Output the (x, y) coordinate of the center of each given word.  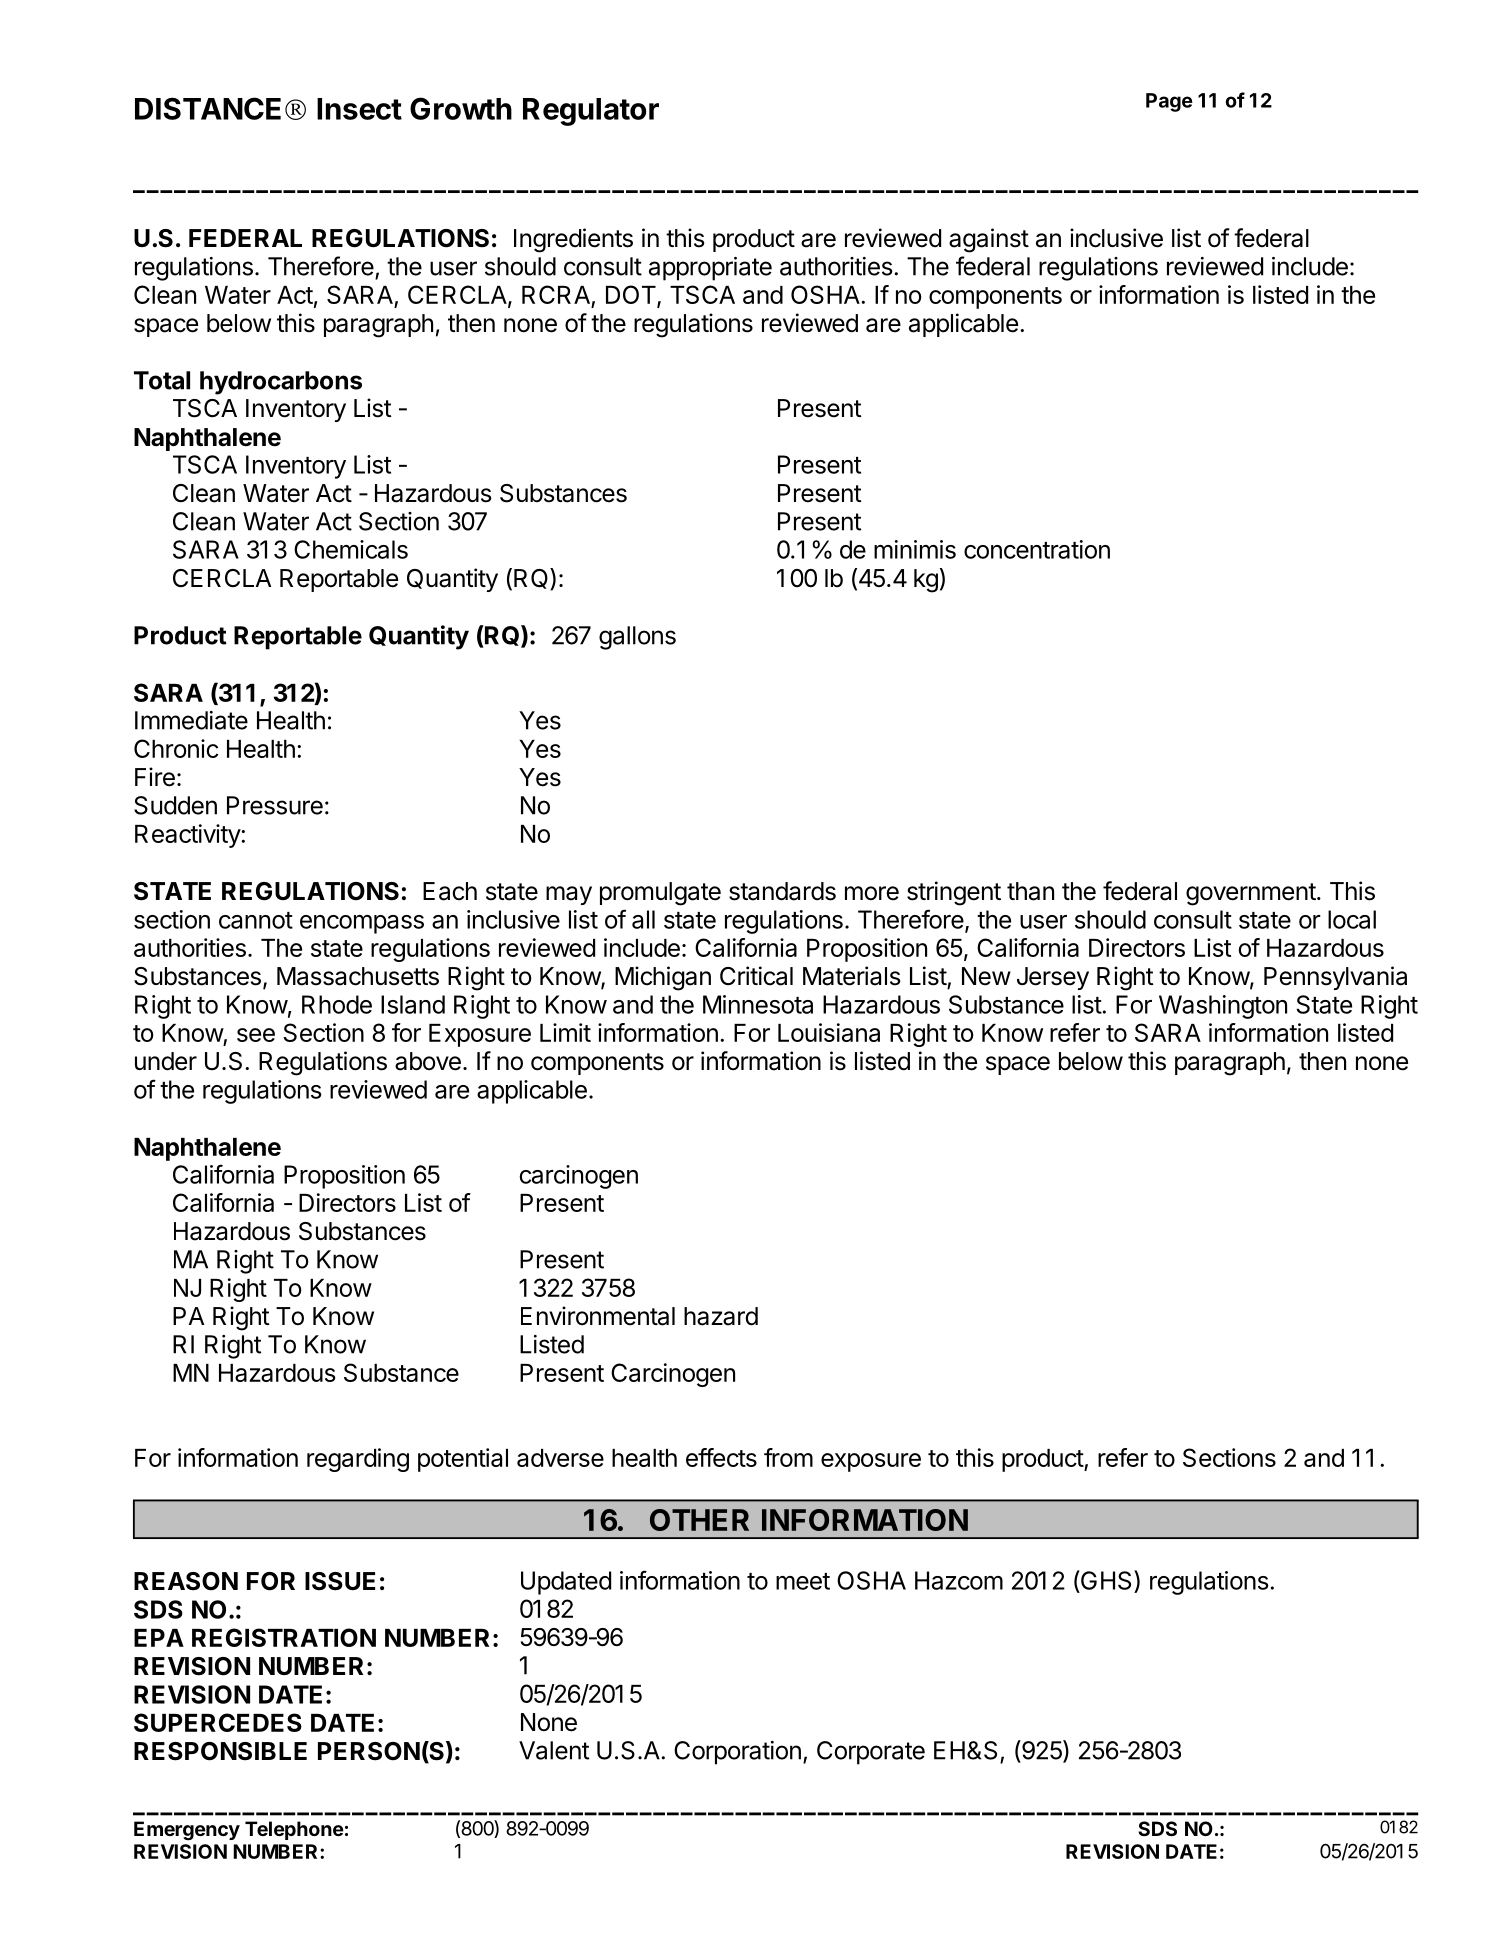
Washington (1223, 1007)
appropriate (710, 269)
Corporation (737, 1753)
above (428, 1061)
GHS (1107, 1580)
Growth (461, 108)
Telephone (294, 1830)
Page (1169, 102)
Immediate (191, 720)
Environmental (598, 1316)
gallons (637, 638)
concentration (1037, 549)
